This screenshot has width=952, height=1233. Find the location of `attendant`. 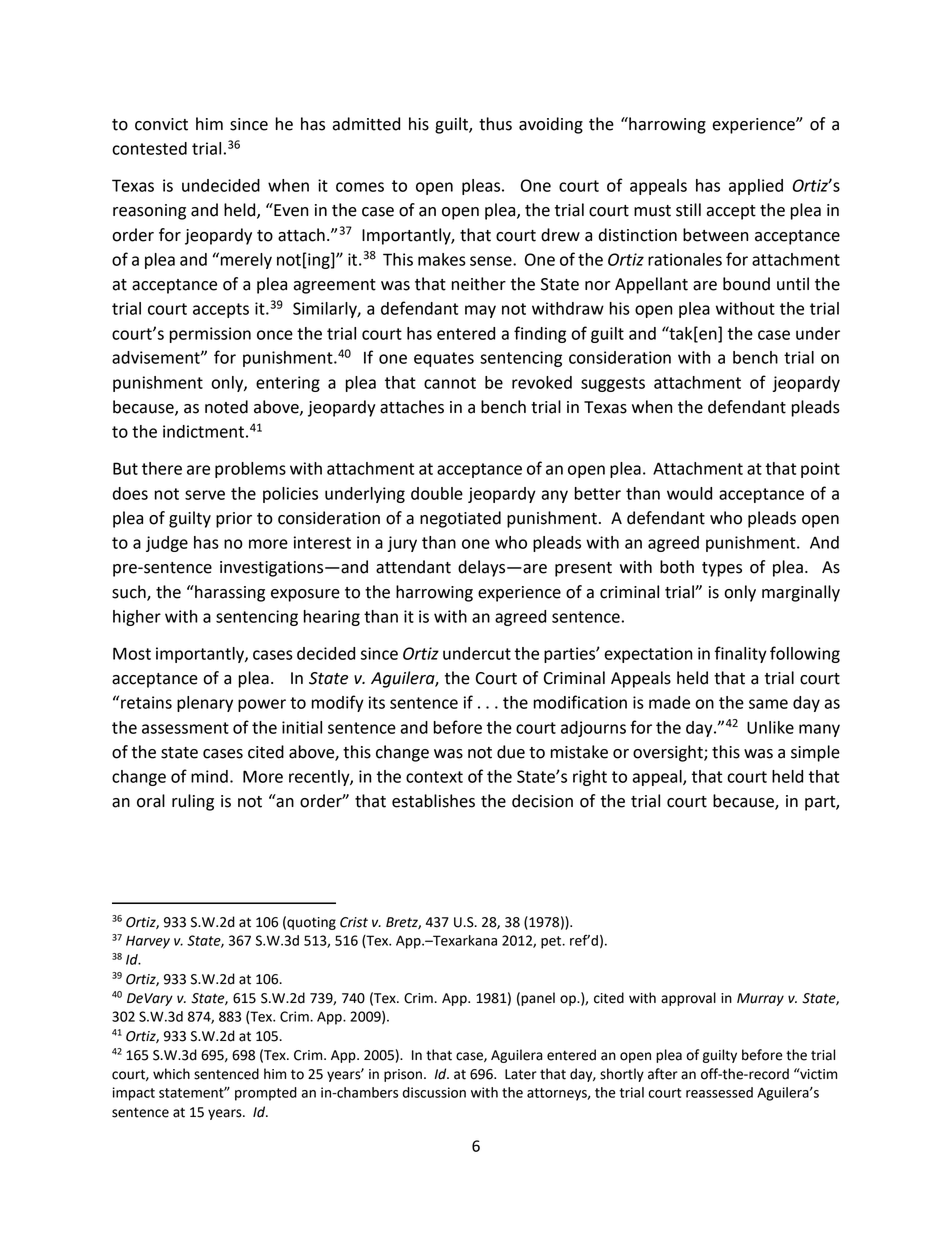

attendant is located at coordinates (413, 567).
